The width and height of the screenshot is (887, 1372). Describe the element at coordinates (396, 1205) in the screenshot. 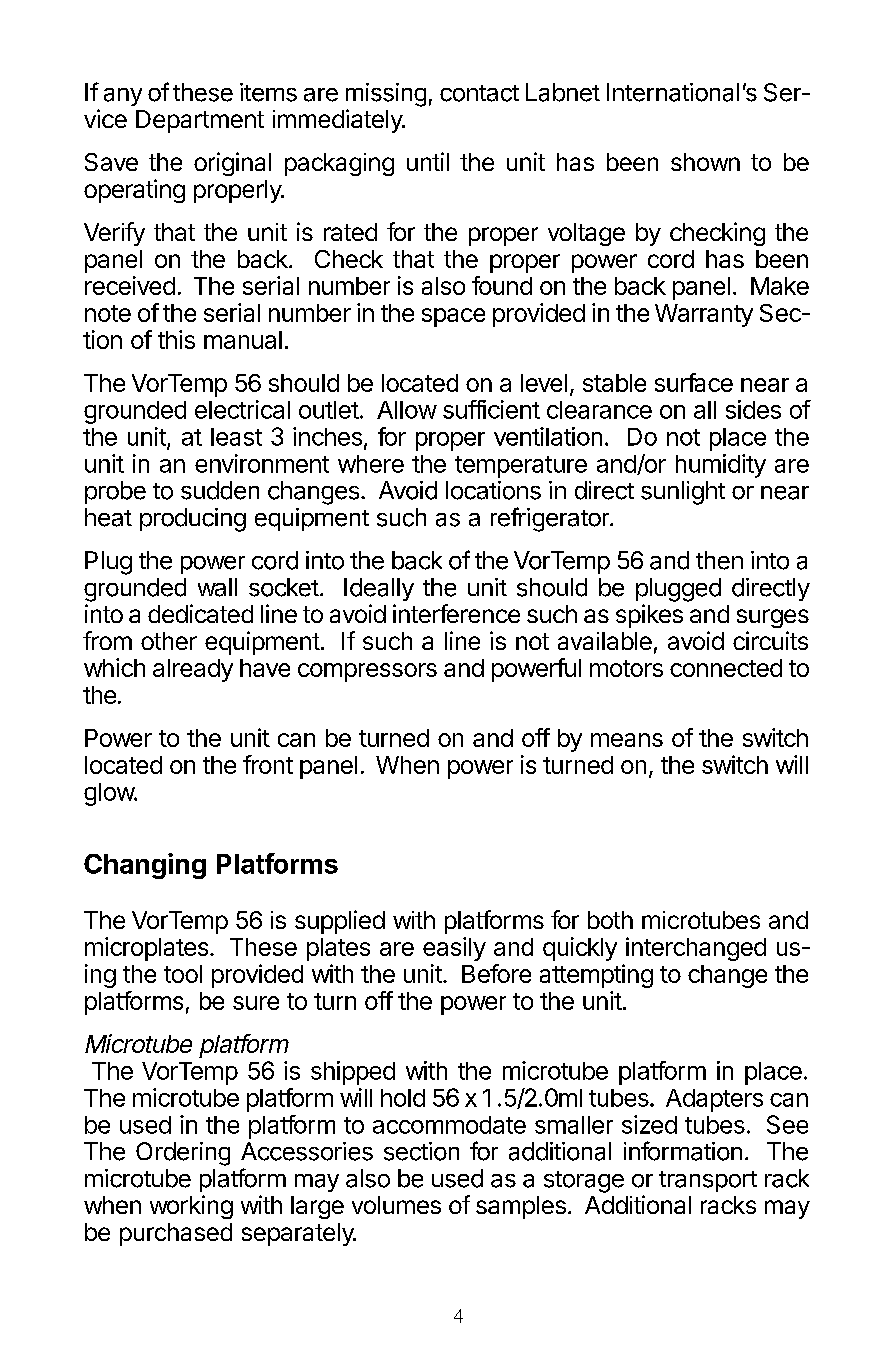

I see `volumes` at that location.
